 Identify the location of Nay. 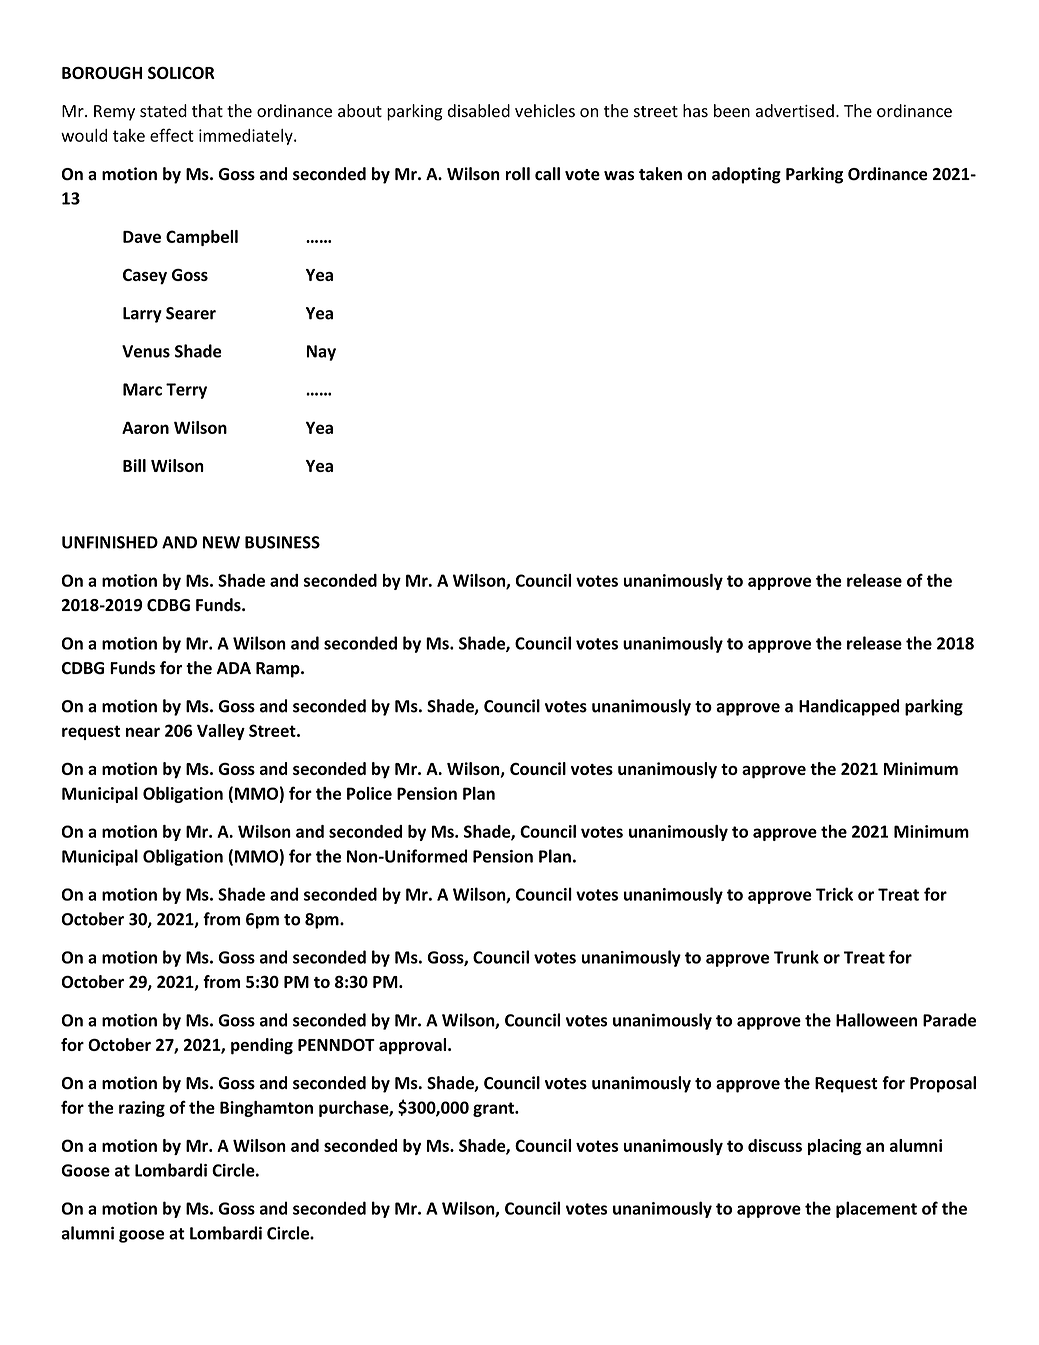
(321, 353).
